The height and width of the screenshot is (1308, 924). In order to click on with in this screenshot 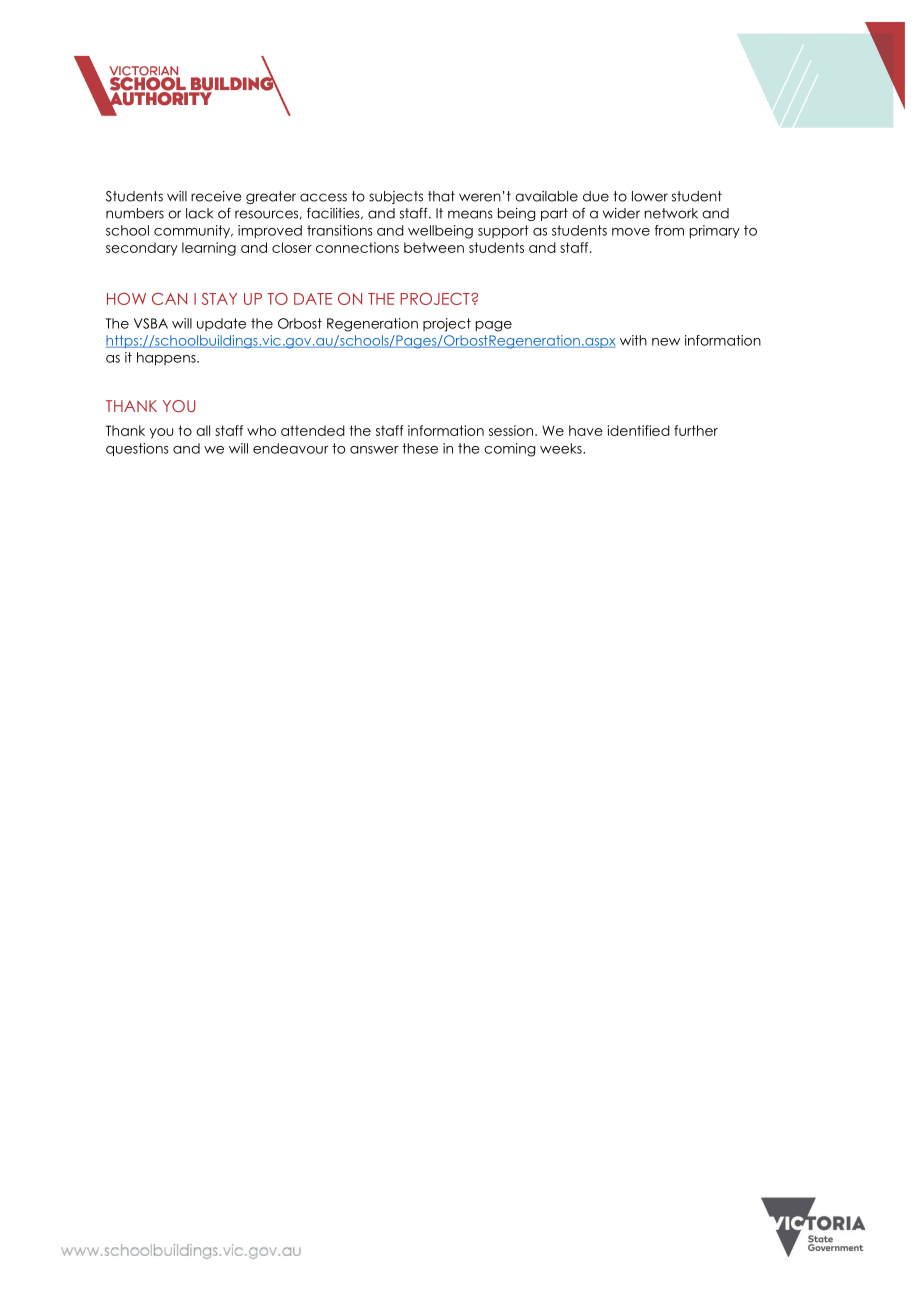, I will do `click(633, 340)`.
